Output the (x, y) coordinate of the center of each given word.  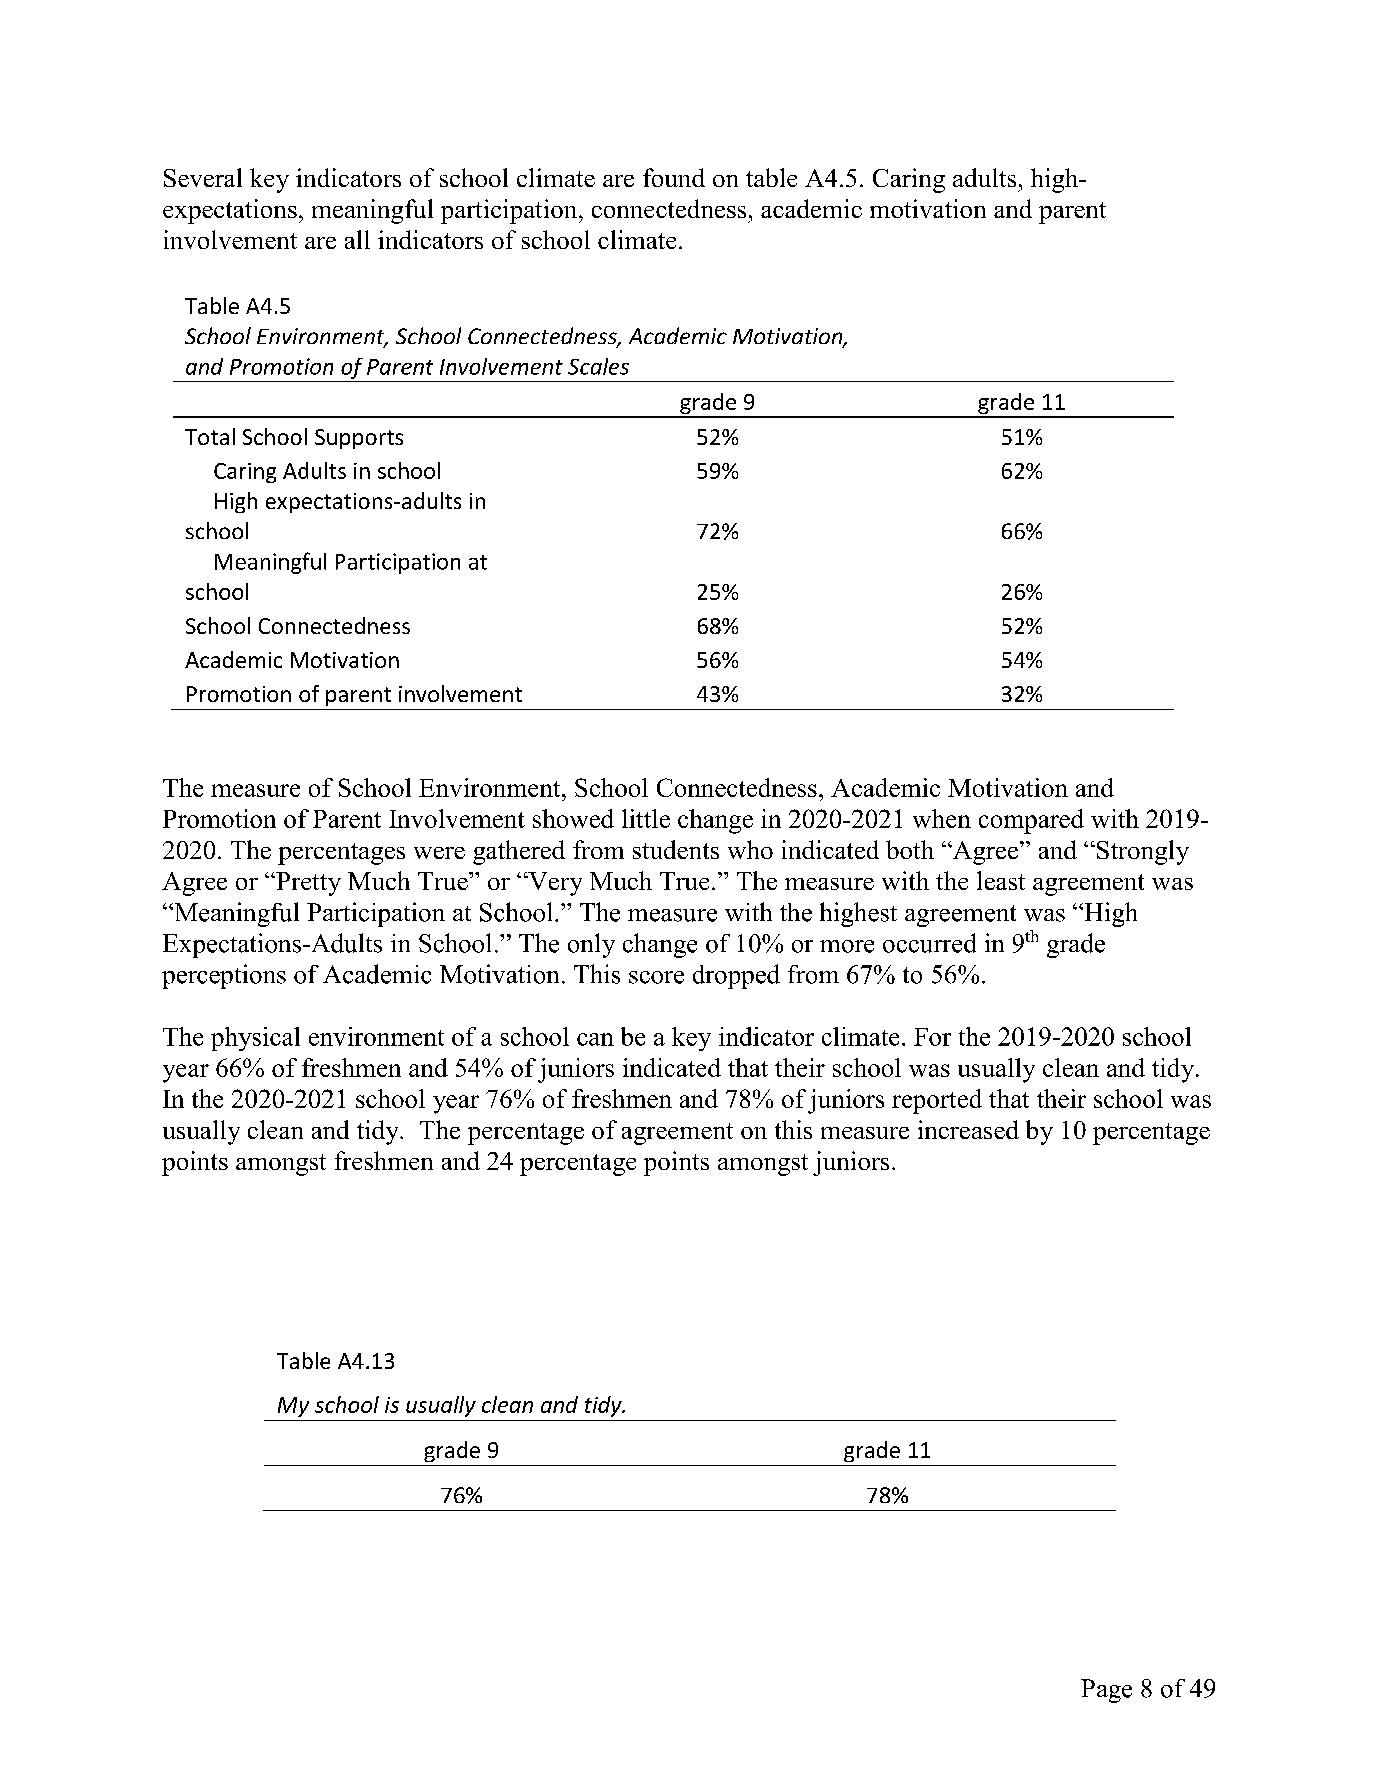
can (595, 1039)
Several (203, 177)
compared (1031, 821)
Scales (598, 366)
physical (255, 1039)
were (439, 853)
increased (968, 1129)
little (646, 818)
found (674, 177)
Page (1106, 1691)
